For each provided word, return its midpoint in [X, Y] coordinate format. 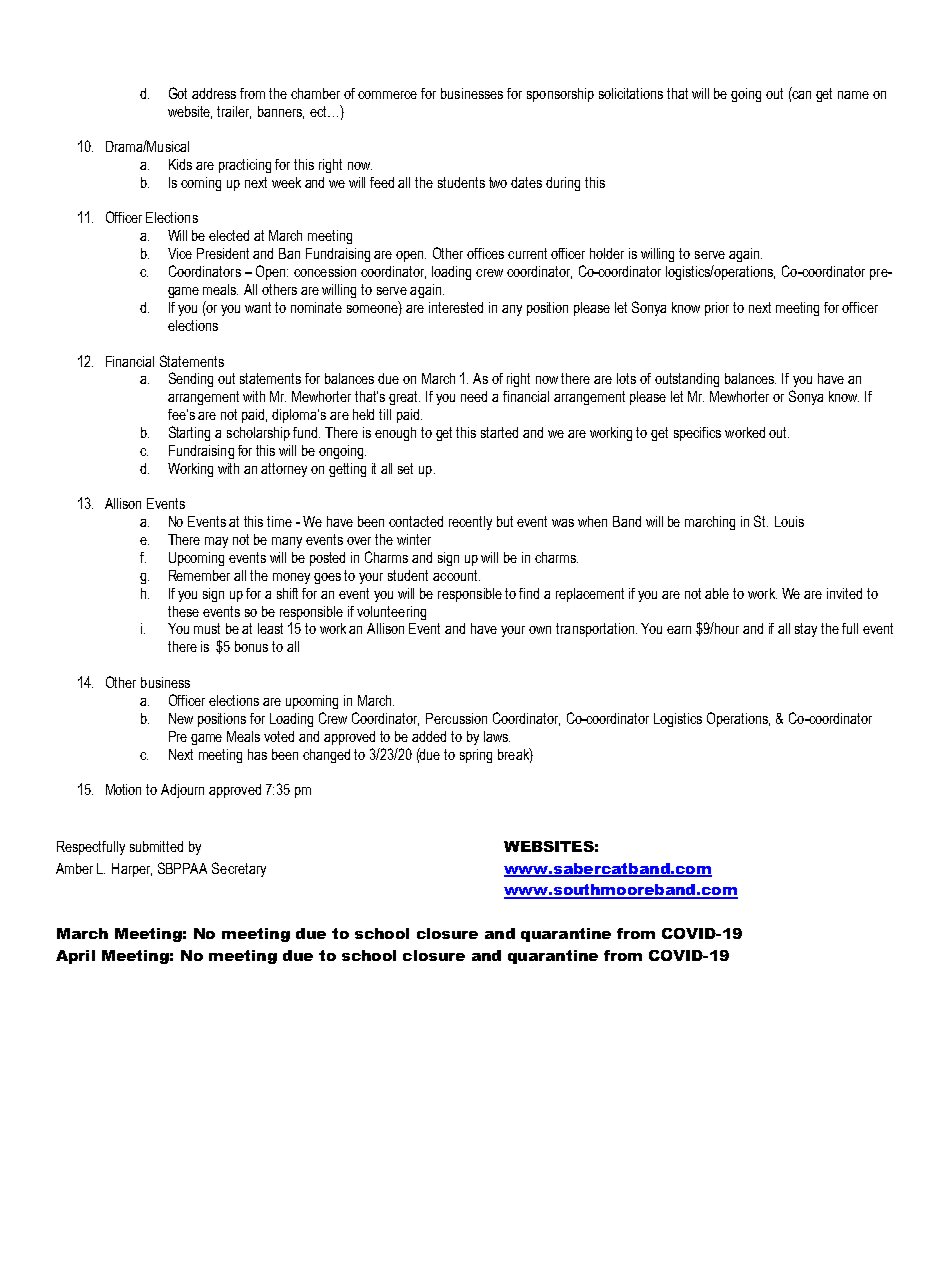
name [853, 95]
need [474, 396]
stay [806, 630]
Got [178, 93]
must [207, 628]
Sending [191, 379]
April [75, 957]
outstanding [687, 380]
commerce [387, 95]
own [540, 630]
